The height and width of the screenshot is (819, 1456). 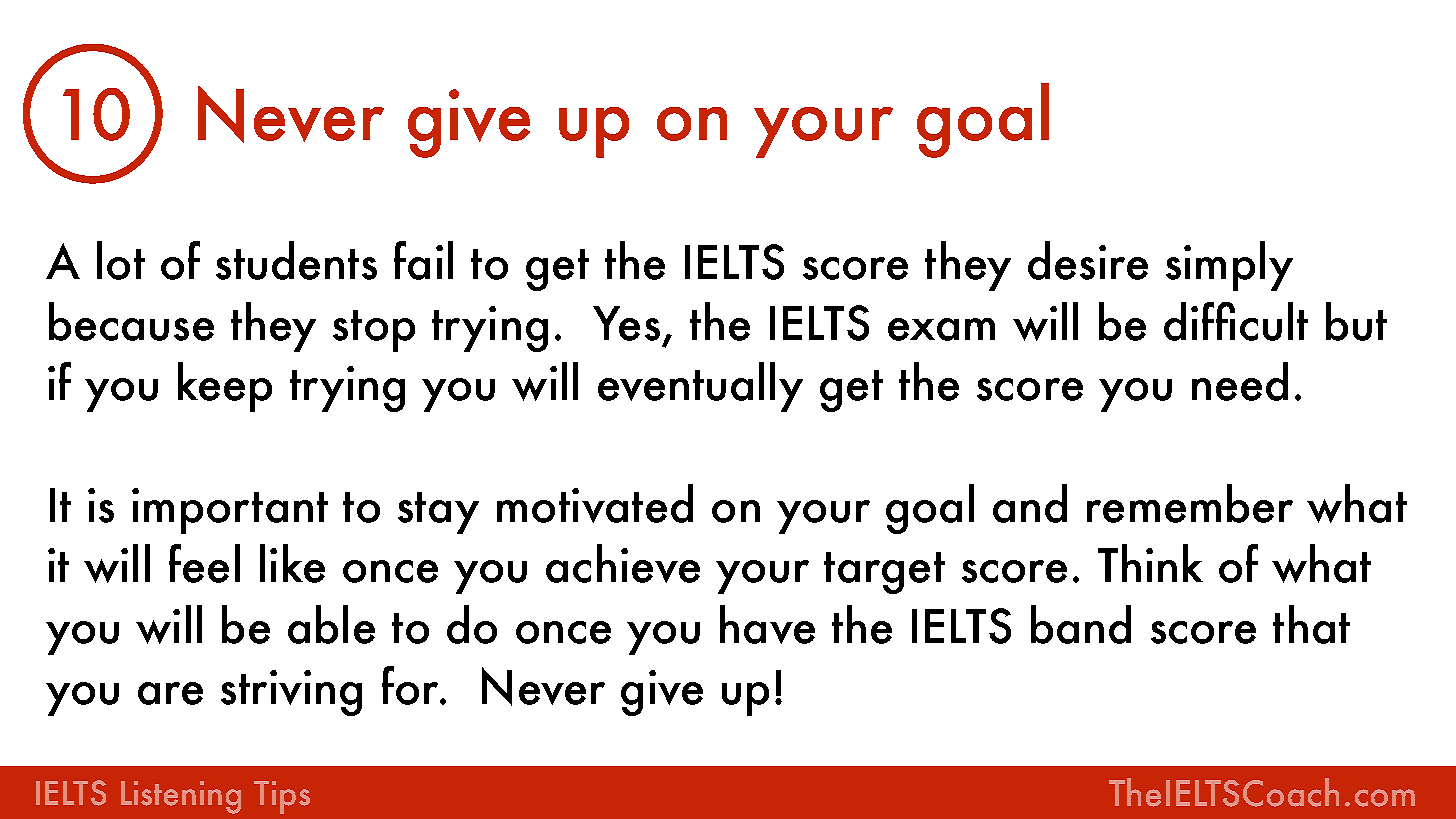 What do you see at coordinates (700, 387) in the screenshot?
I see `eventually` at bounding box center [700, 387].
